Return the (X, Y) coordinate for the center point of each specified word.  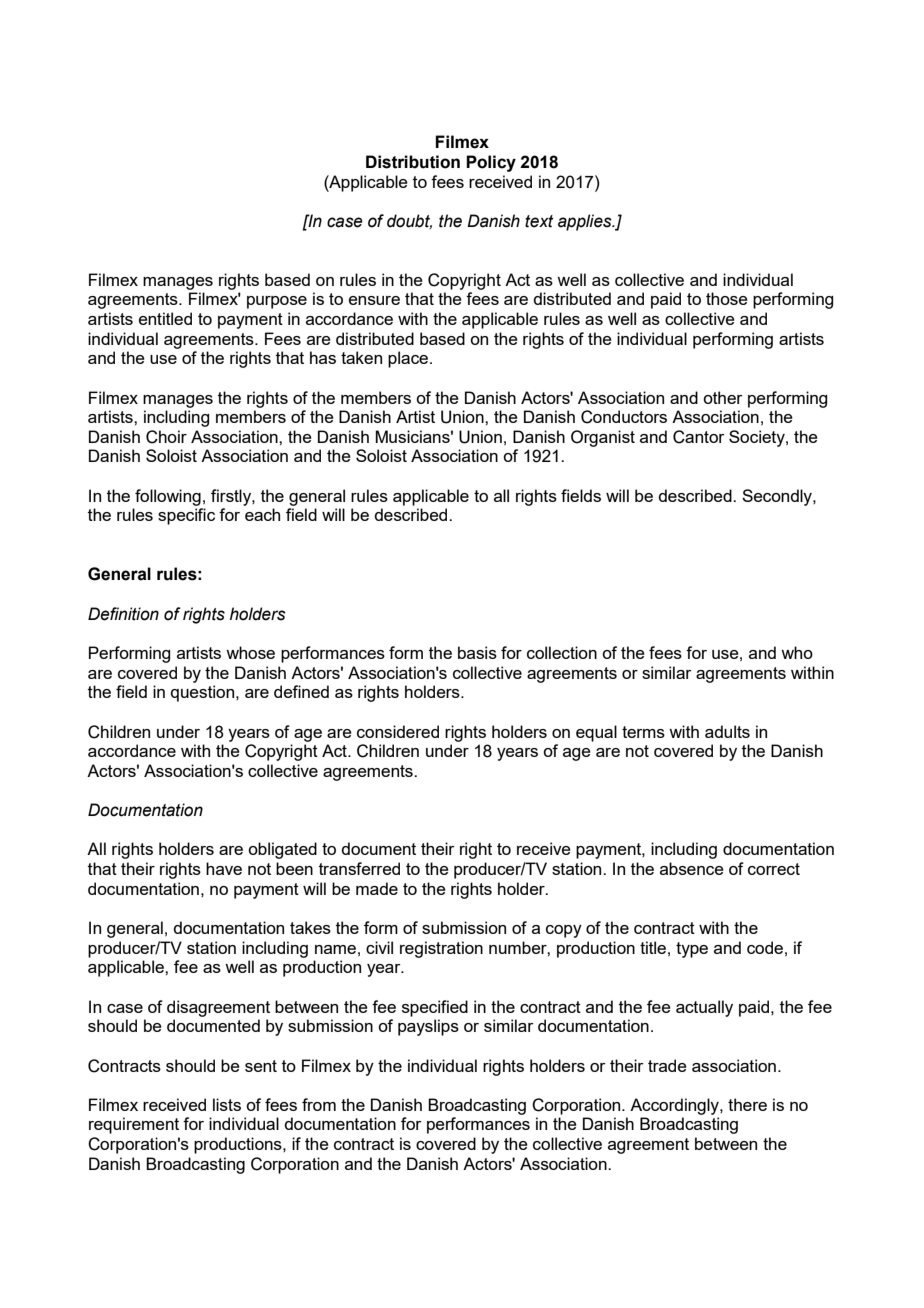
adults (727, 731)
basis (477, 652)
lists (227, 1104)
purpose (277, 302)
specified (435, 1008)
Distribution (413, 162)
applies (586, 222)
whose (250, 652)
